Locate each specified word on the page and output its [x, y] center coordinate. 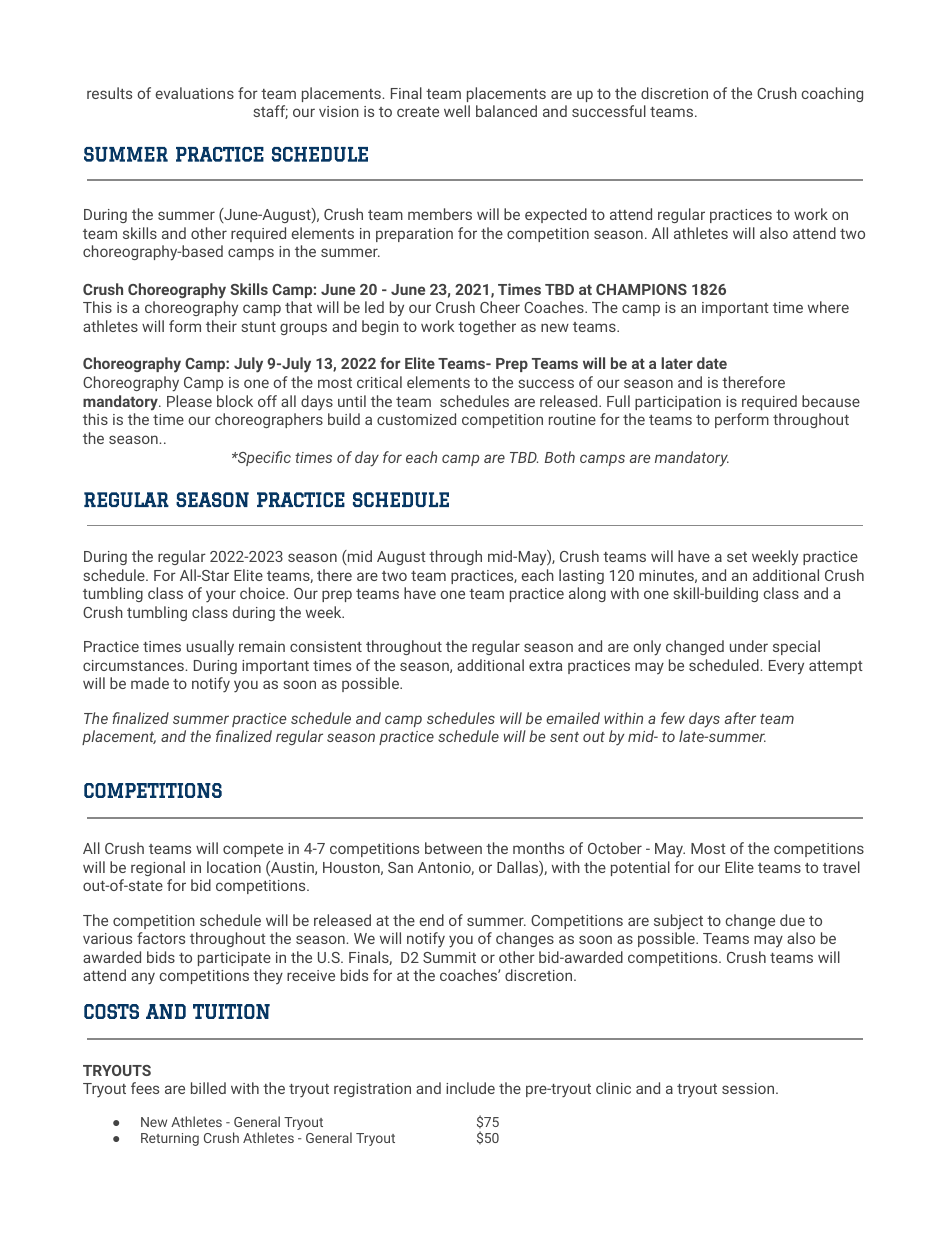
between [453, 848]
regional [158, 868]
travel [841, 867]
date [712, 363]
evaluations [195, 93]
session [749, 1088]
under [749, 646]
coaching [832, 94]
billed [208, 1088]
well [457, 111]
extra [545, 666]
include [470, 1088]
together [487, 327]
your [221, 596]
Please [189, 401]
